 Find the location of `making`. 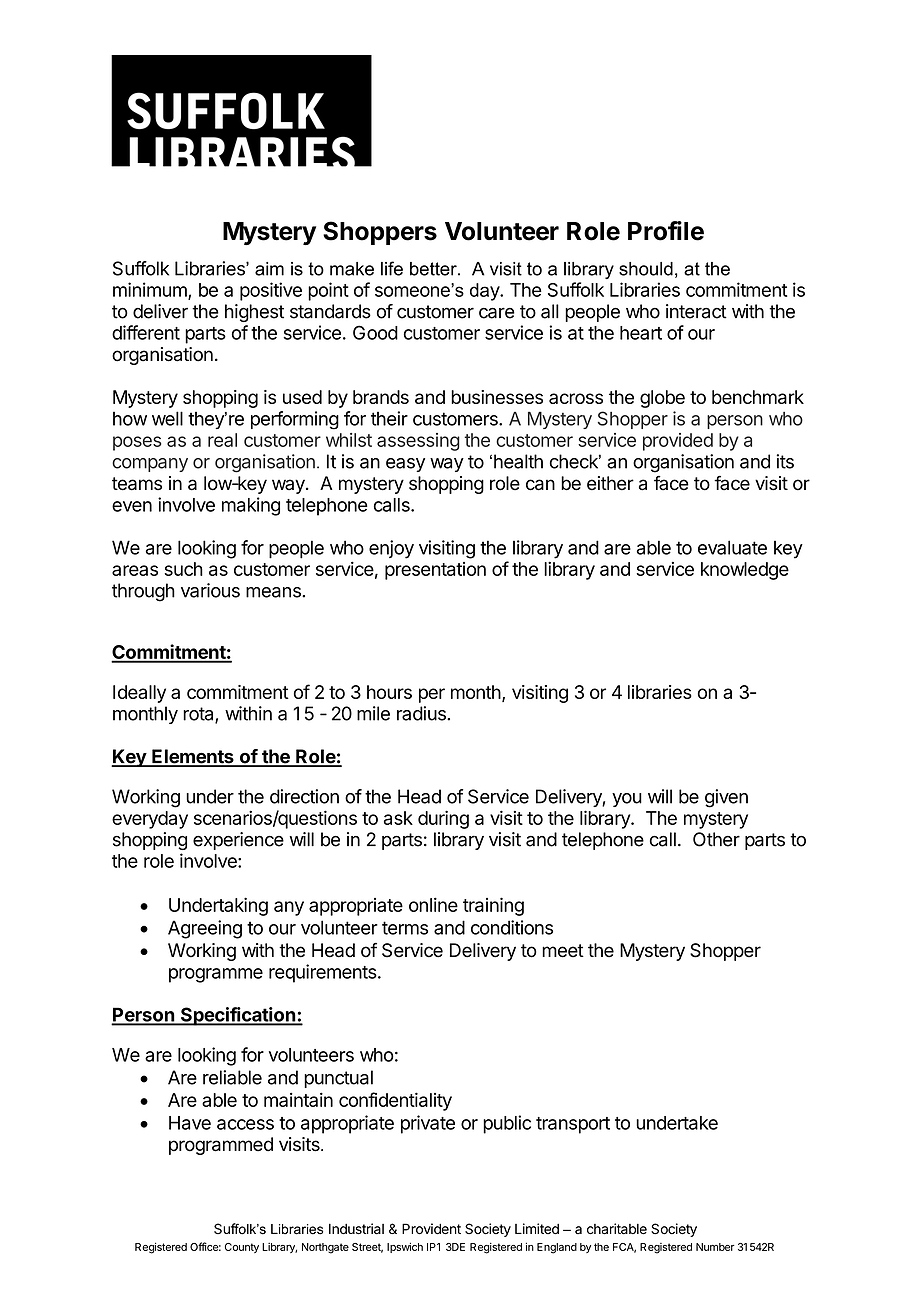

making is located at coordinates (251, 506).
